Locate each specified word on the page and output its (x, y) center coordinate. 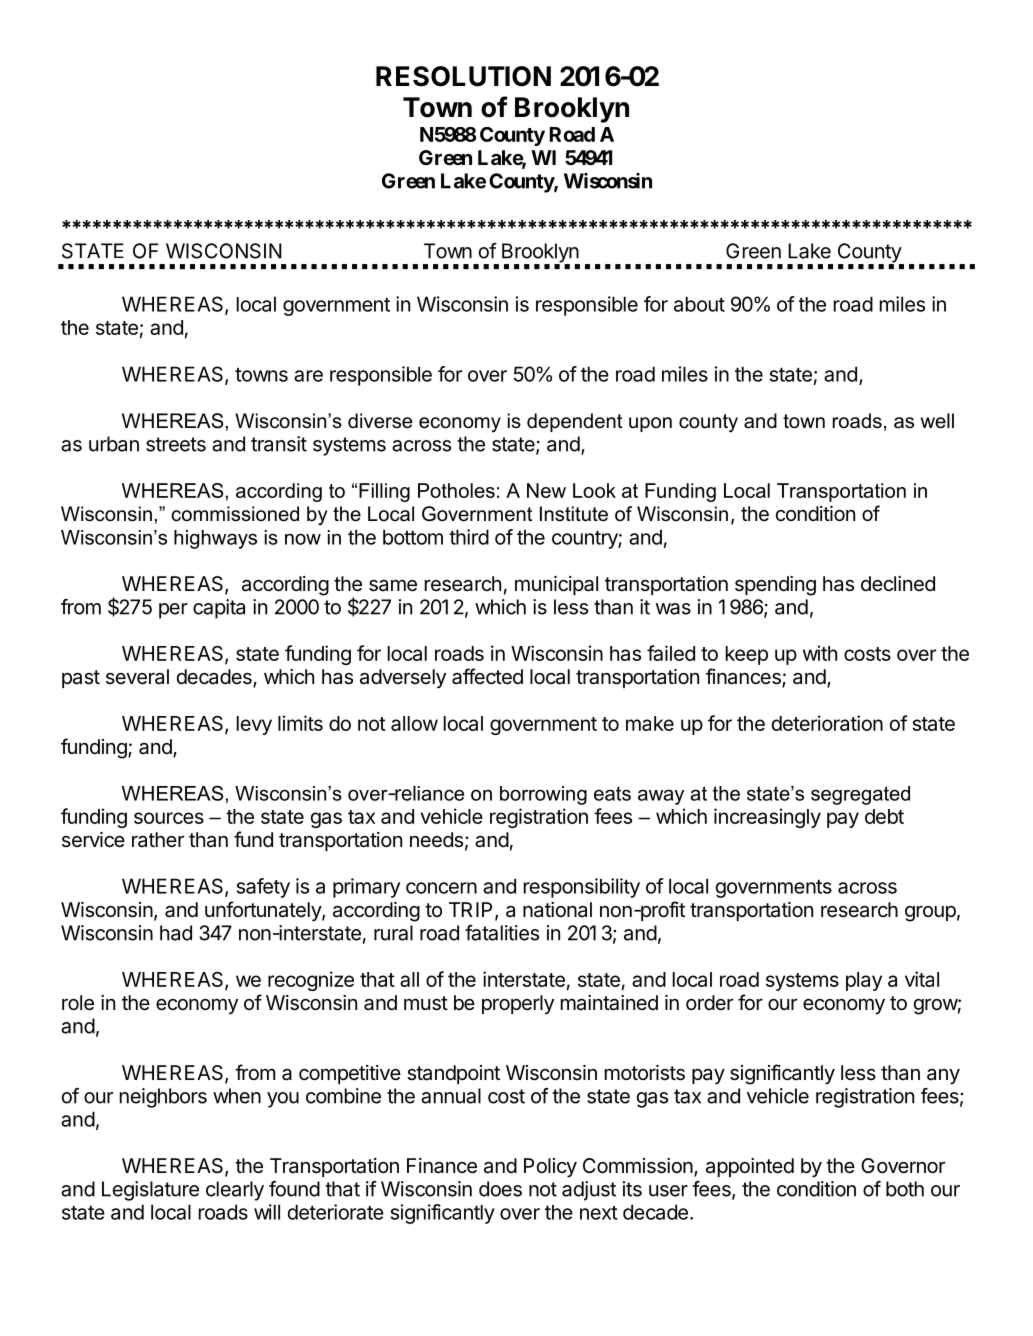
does (500, 1189)
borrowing (543, 795)
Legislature (150, 1191)
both (905, 1189)
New (546, 490)
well (937, 421)
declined (898, 583)
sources (169, 818)
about (699, 304)
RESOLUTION (463, 76)
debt (884, 816)
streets (176, 444)
